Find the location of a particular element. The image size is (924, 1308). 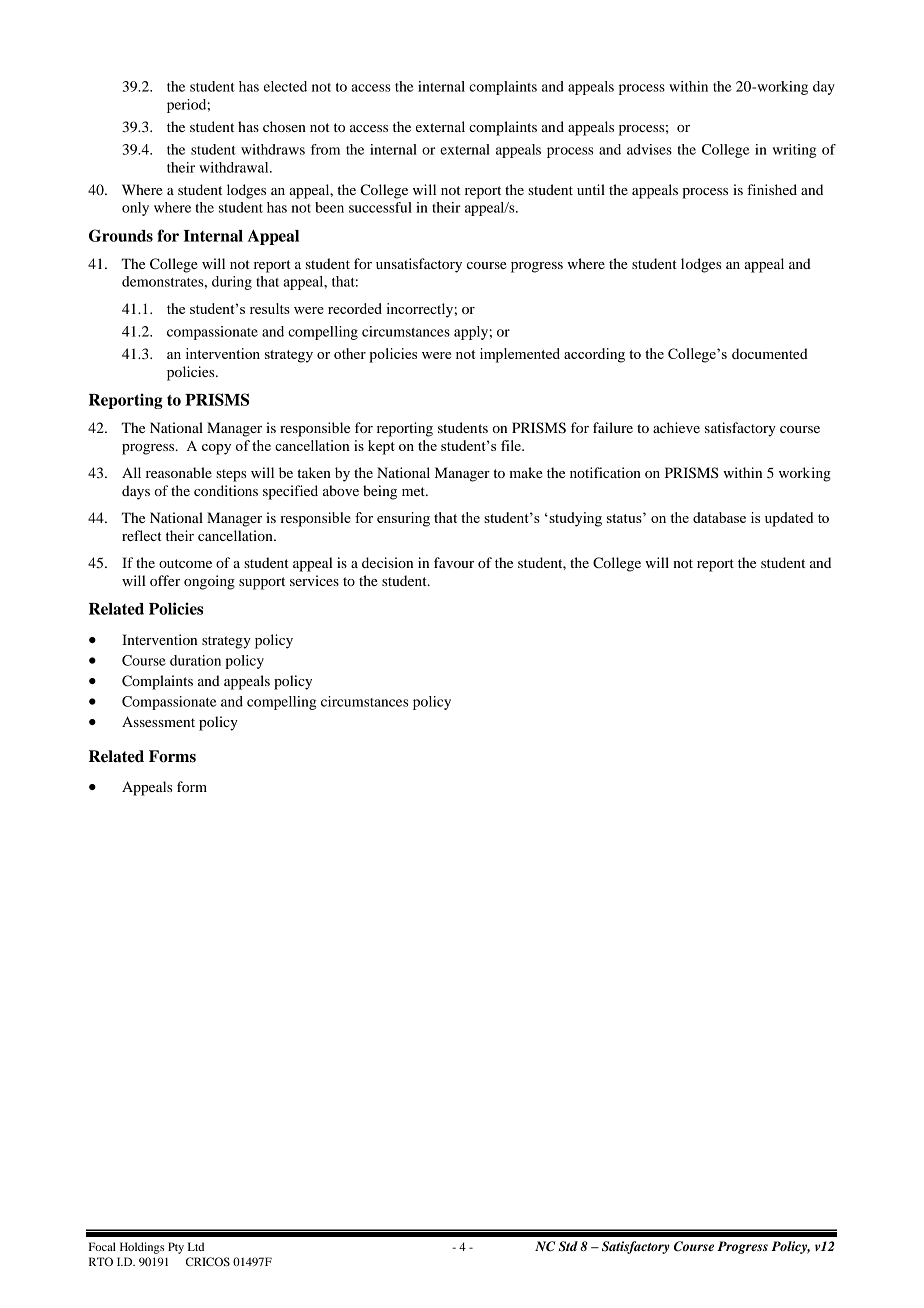

favour is located at coordinates (454, 562).
